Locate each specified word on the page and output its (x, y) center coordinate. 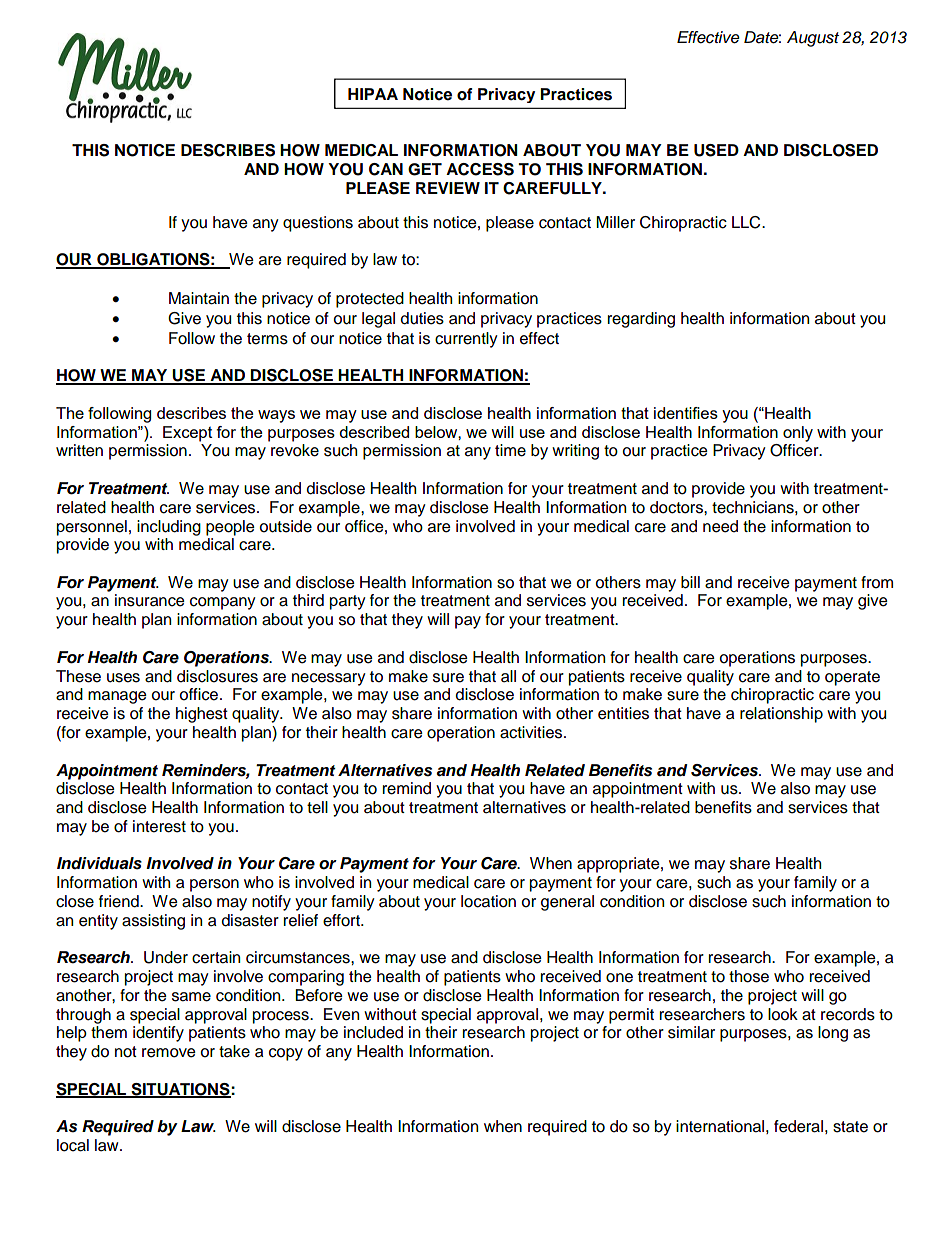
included (373, 1032)
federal (798, 1126)
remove (169, 1053)
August (813, 39)
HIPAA (373, 94)
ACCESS (480, 169)
